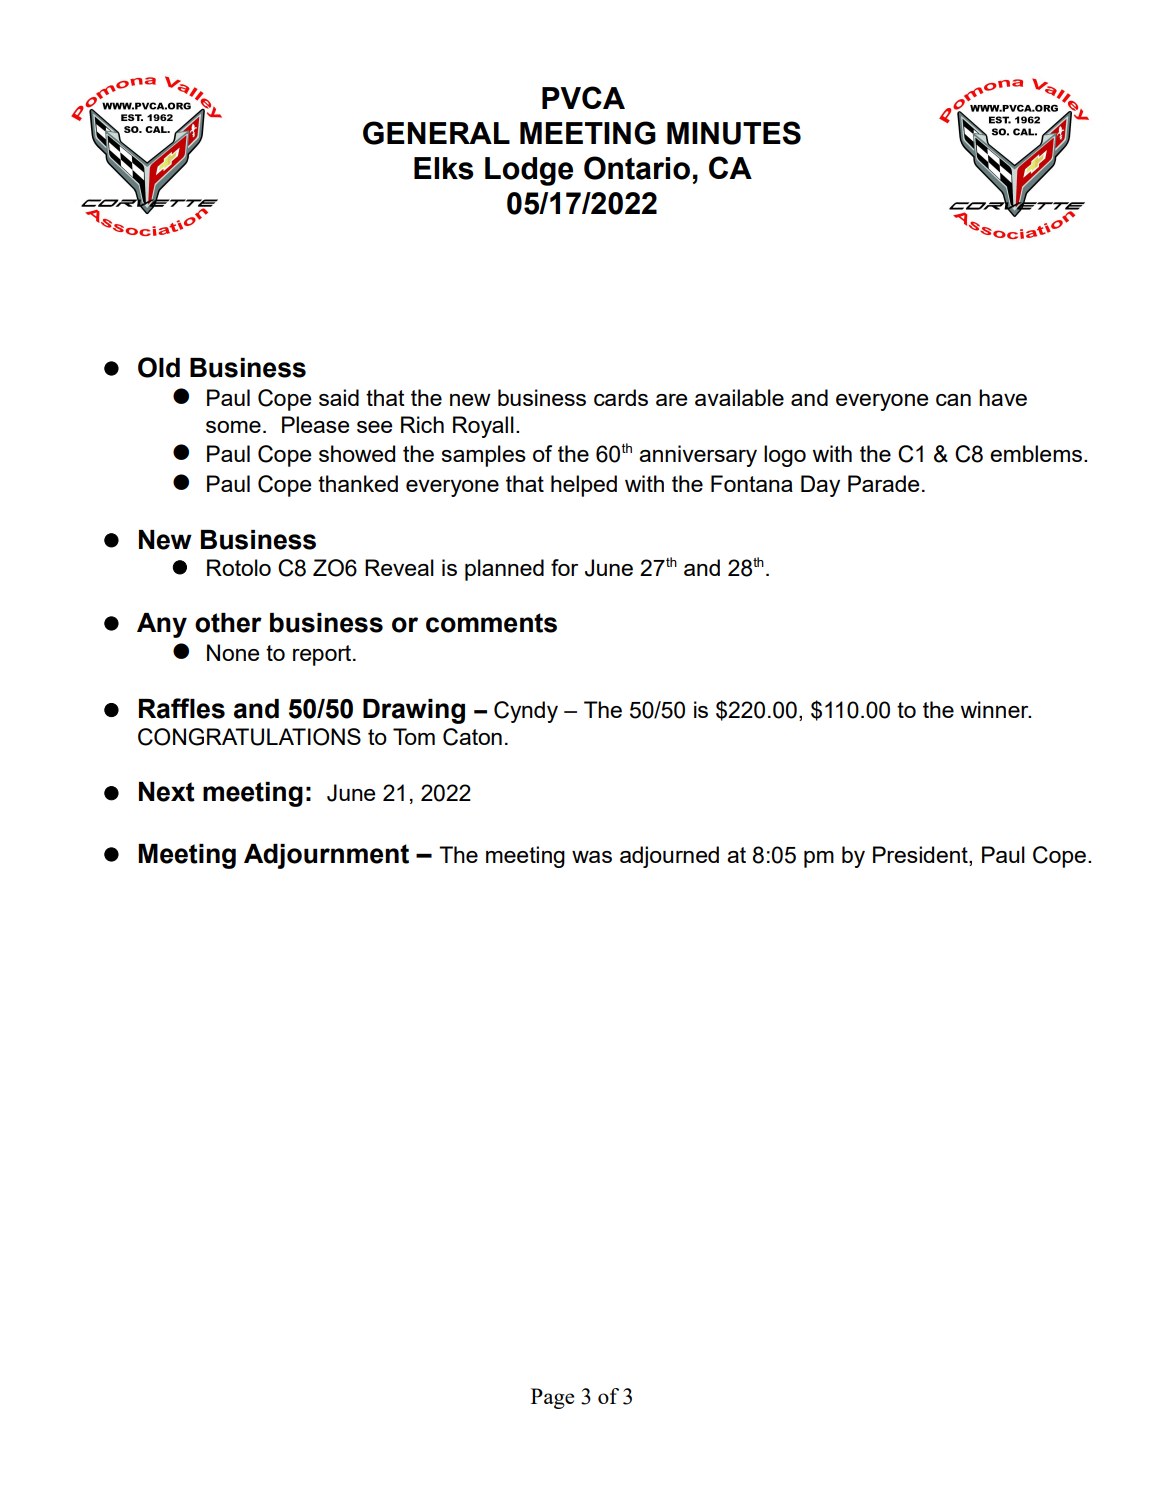 The image size is (1164, 1507). What do you see at coordinates (592, 857) in the page?
I see `was` at bounding box center [592, 857].
